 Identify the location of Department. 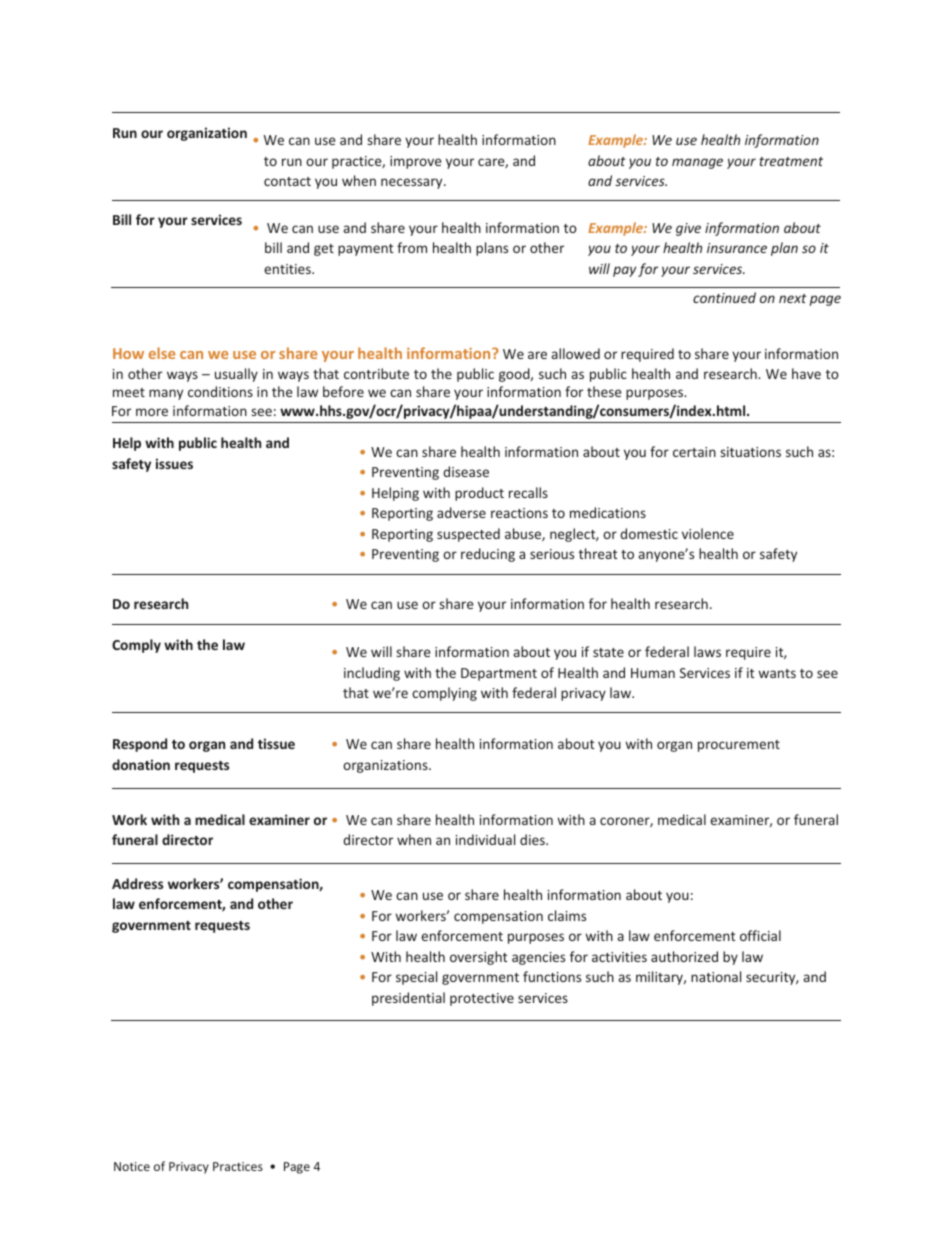
(499, 674).
